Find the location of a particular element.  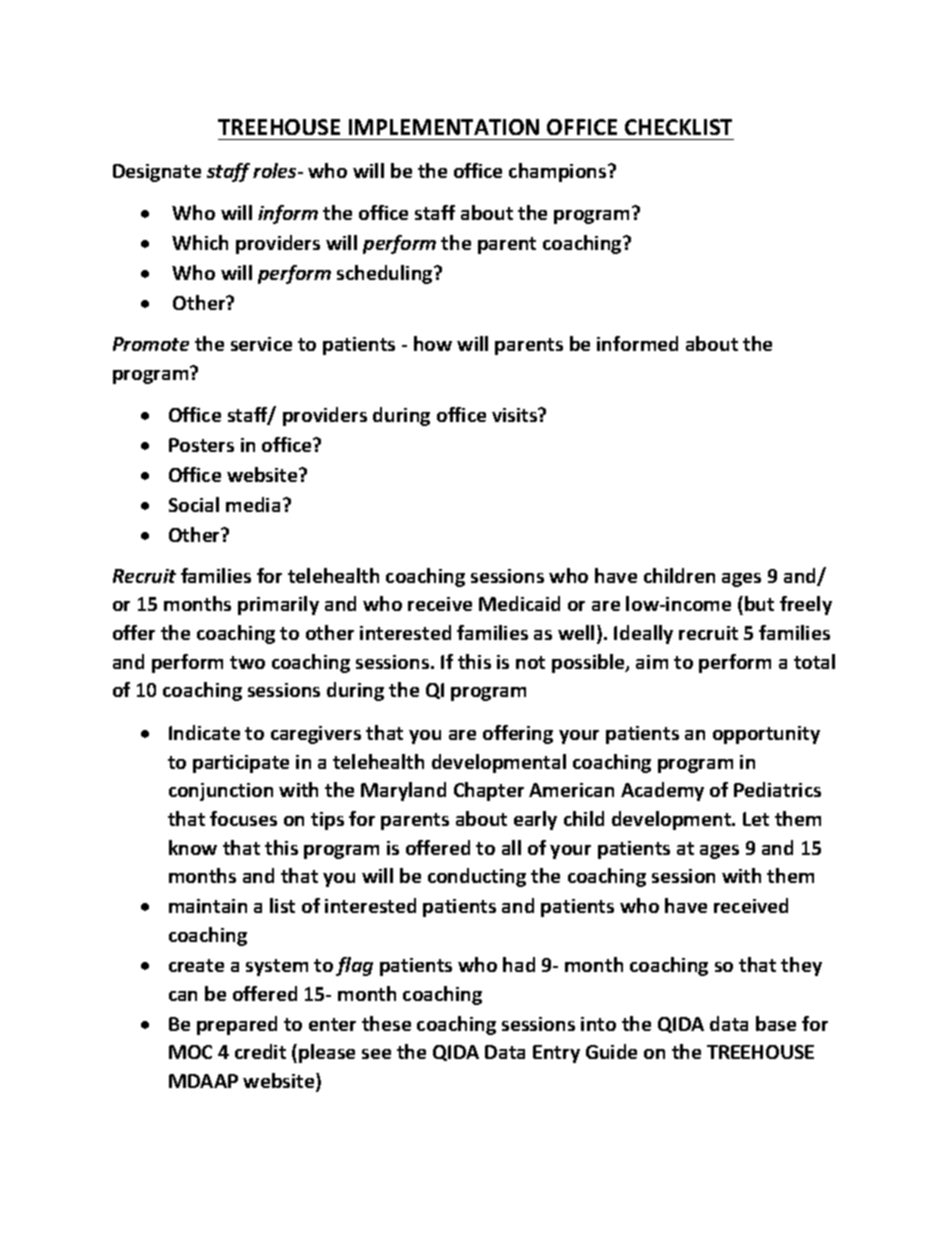

total is located at coordinates (814, 661).
